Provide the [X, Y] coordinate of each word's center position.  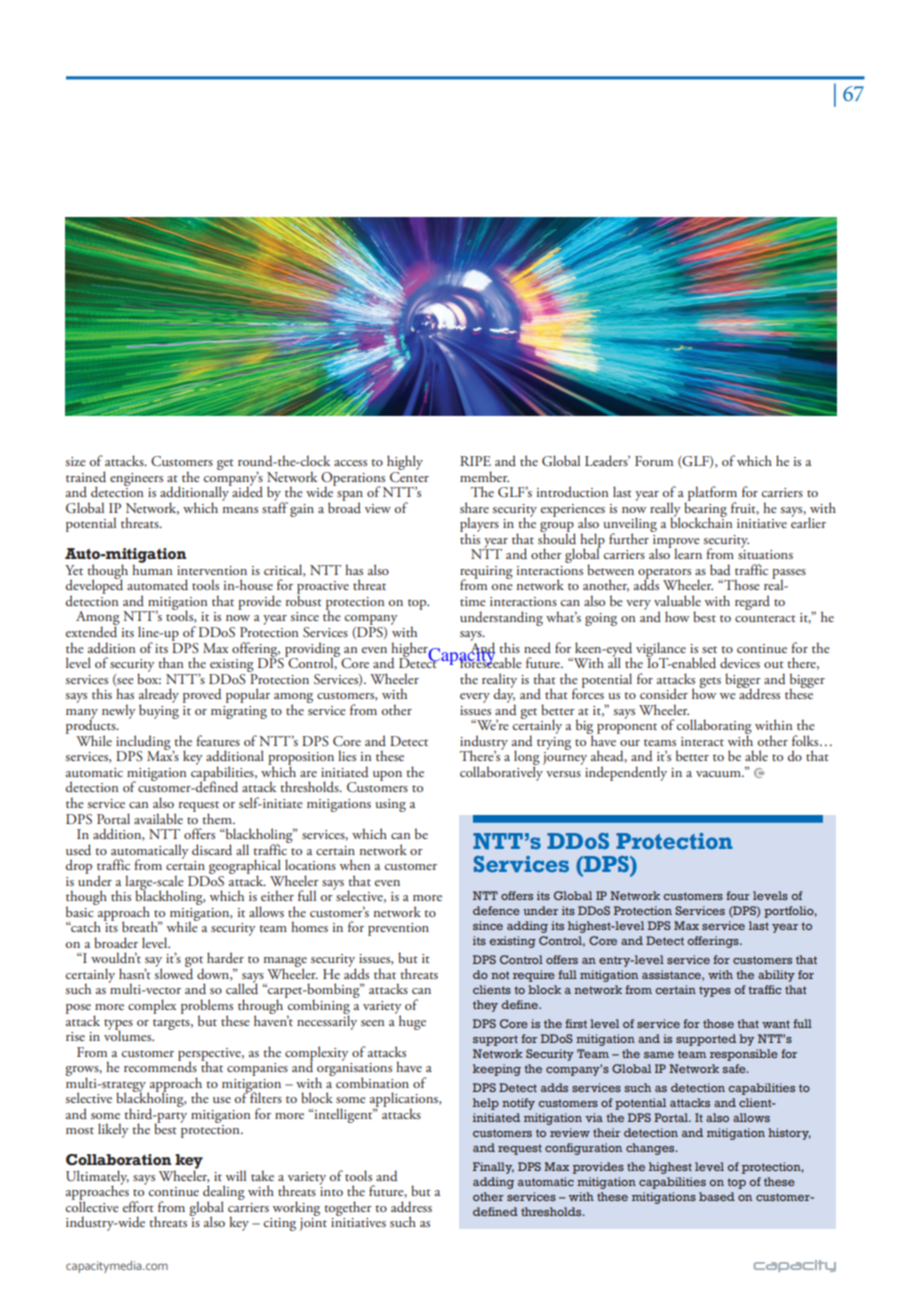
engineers [136, 479]
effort [138, 1206]
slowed [174, 972]
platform [711, 494]
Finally [493, 1168]
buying [159, 710]
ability [776, 976]
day [504, 695]
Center [409, 475]
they [485, 1006]
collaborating [714, 728]
